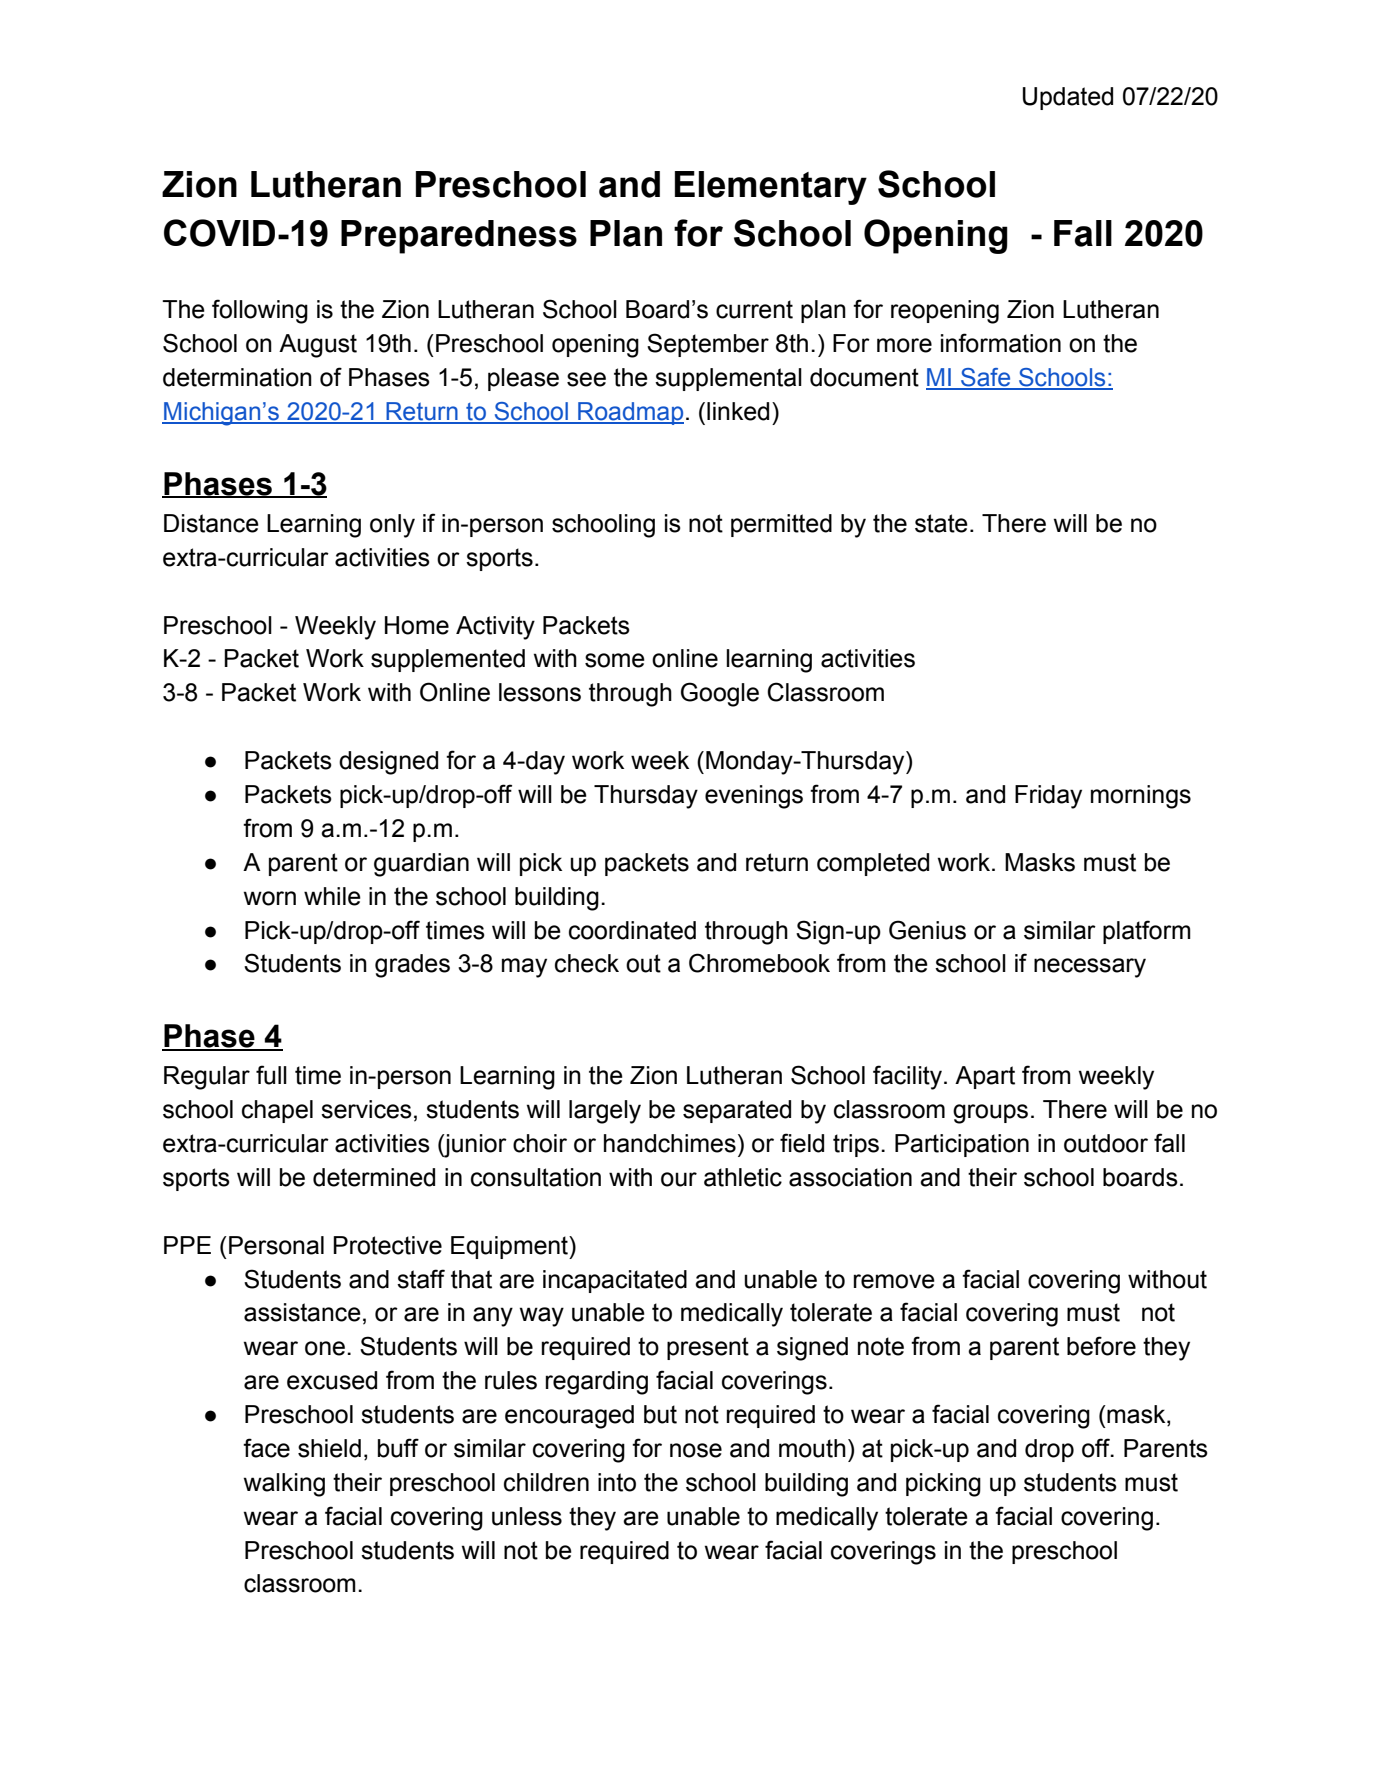 The width and height of the image is (1382, 1789). Describe the element at coordinates (941, 523) in the image. I see `state` at that location.
